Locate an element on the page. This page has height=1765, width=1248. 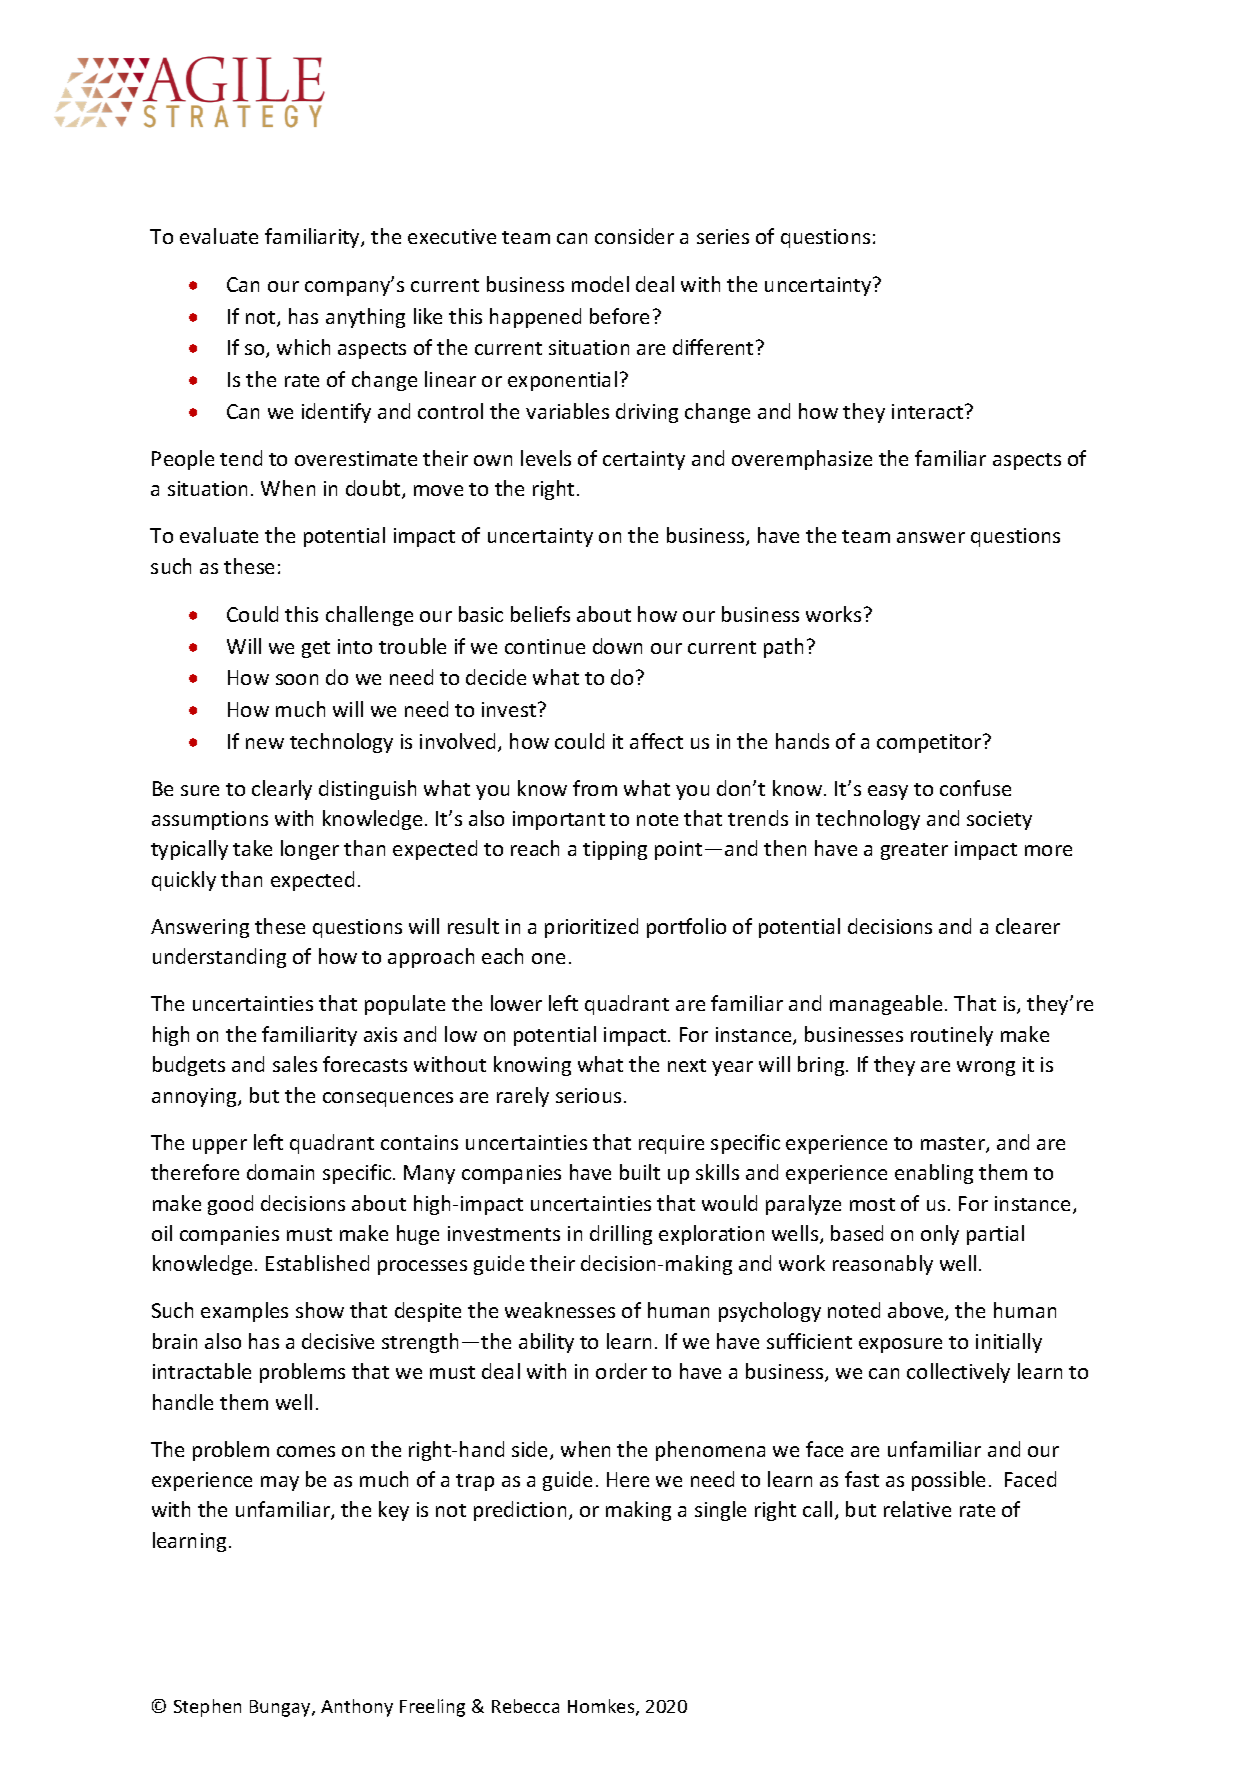
weaknesses is located at coordinates (560, 1310).
